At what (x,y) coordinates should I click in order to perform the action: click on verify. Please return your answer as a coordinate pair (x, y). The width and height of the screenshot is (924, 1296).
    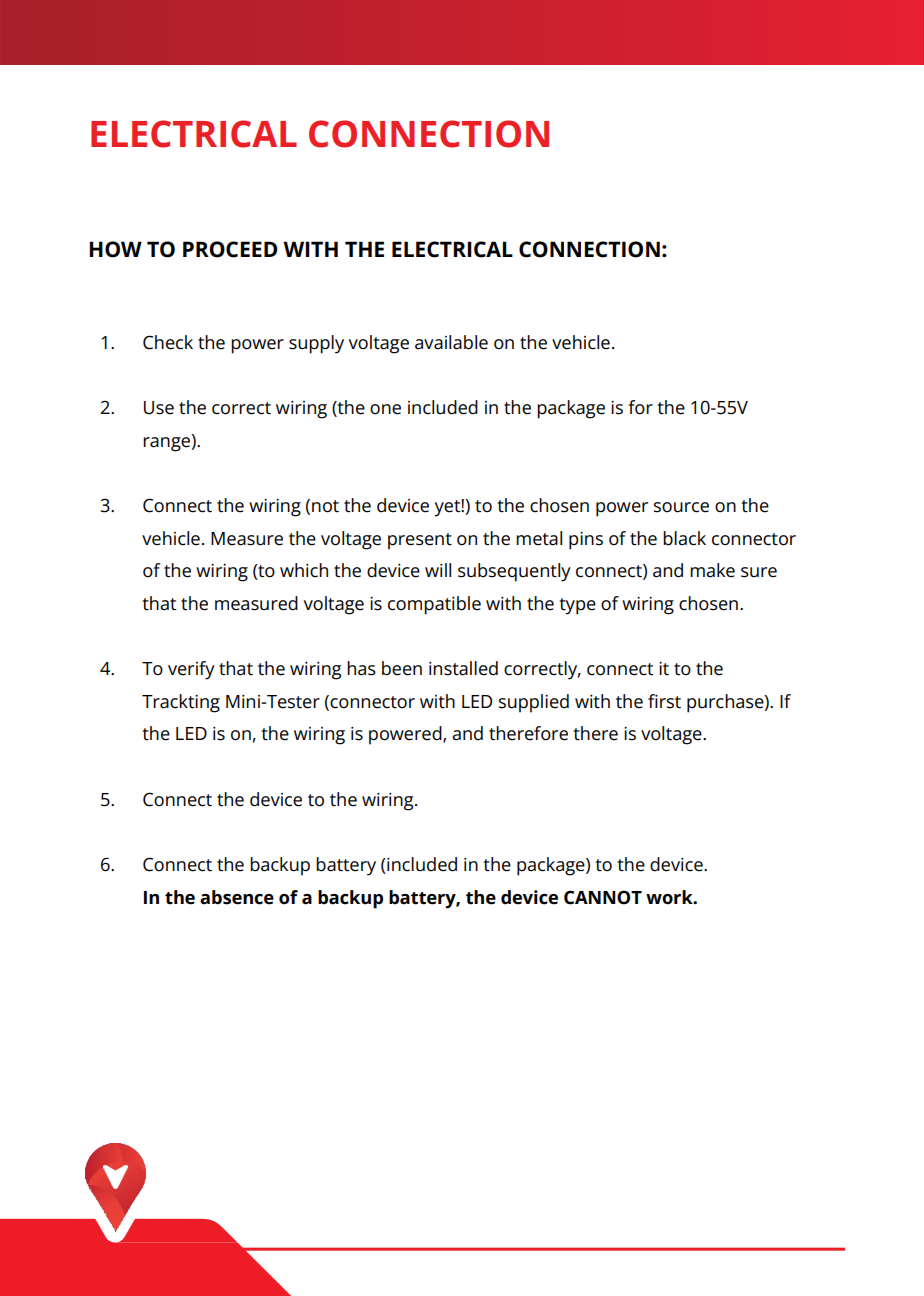
    Looking at the image, I should click on (191, 670).
